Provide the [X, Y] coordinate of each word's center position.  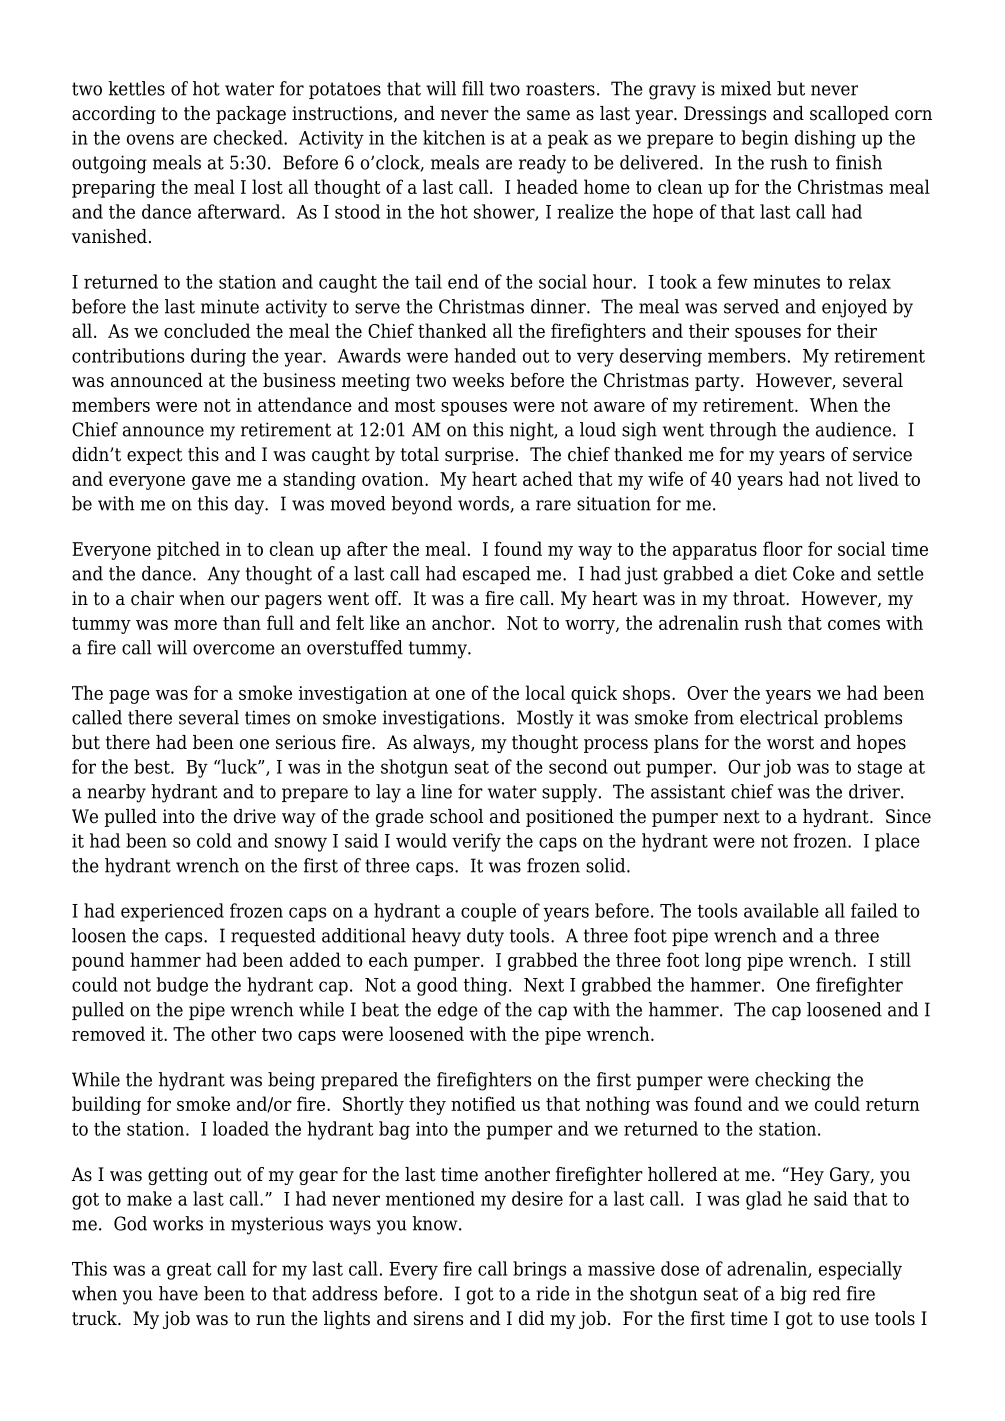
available [781, 910]
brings [539, 1270]
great [189, 1271]
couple [488, 912]
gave [211, 483]
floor [783, 548]
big [793, 1295]
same [548, 115]
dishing [825, 139]
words [484, 504]
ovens [150, 139]
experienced [172, 912]
